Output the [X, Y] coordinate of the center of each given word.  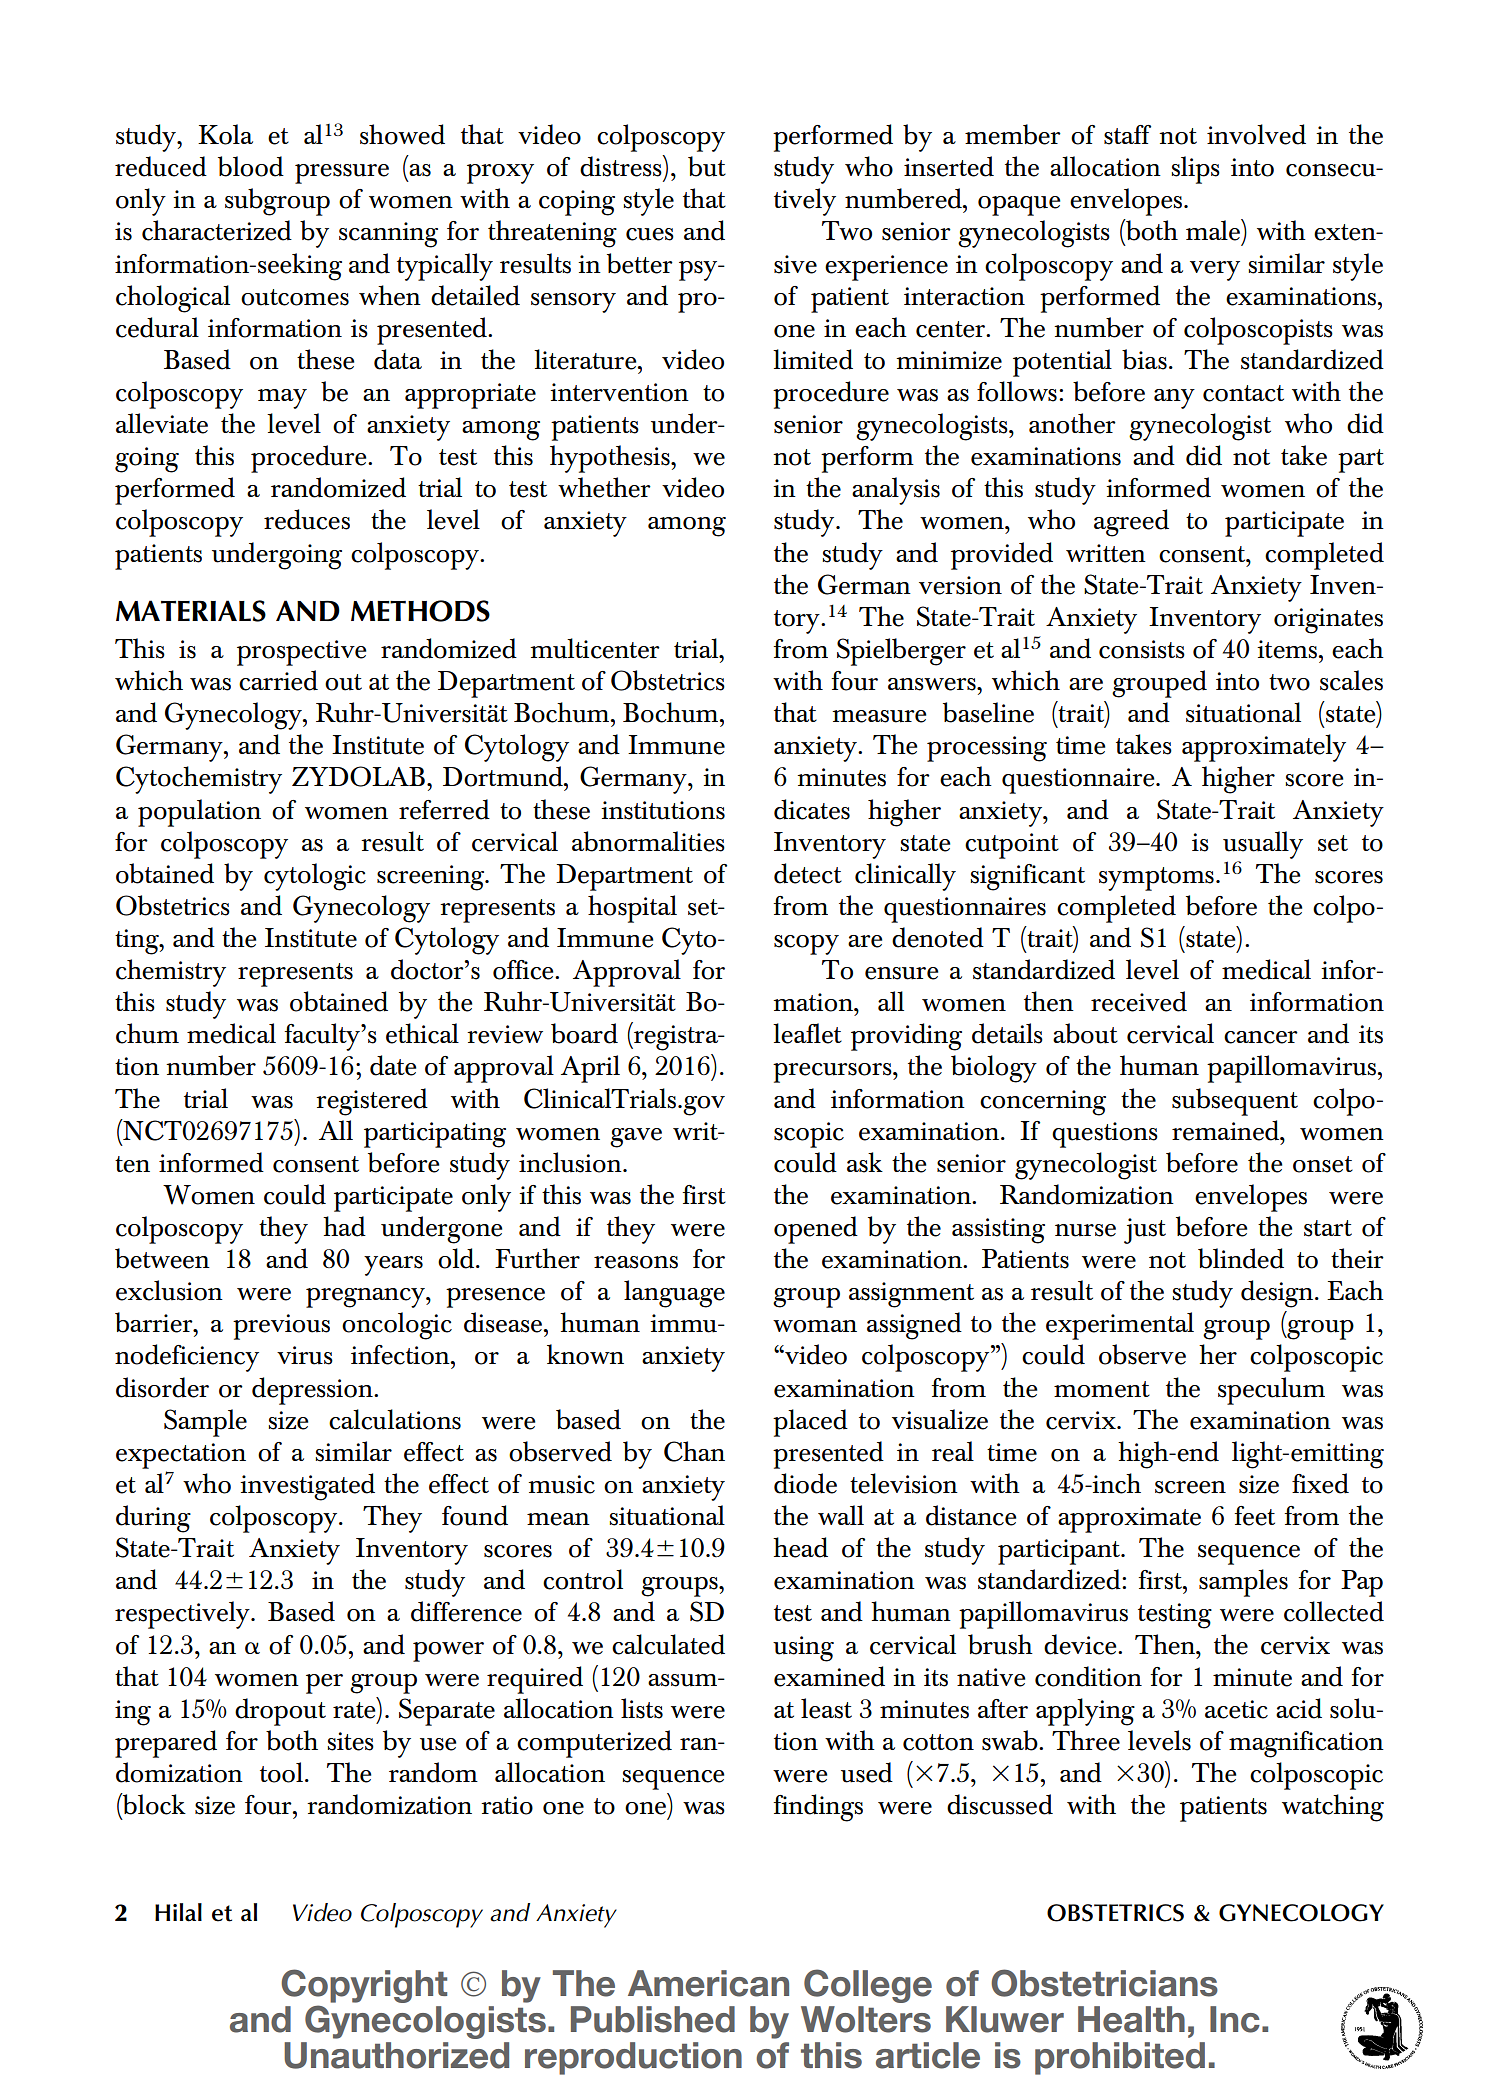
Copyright [364, 1987]
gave [636, 1138]
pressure [342, 174]
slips [1196, 170]
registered [372, 1102]
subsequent [1235, 1102]
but [707, 166]
